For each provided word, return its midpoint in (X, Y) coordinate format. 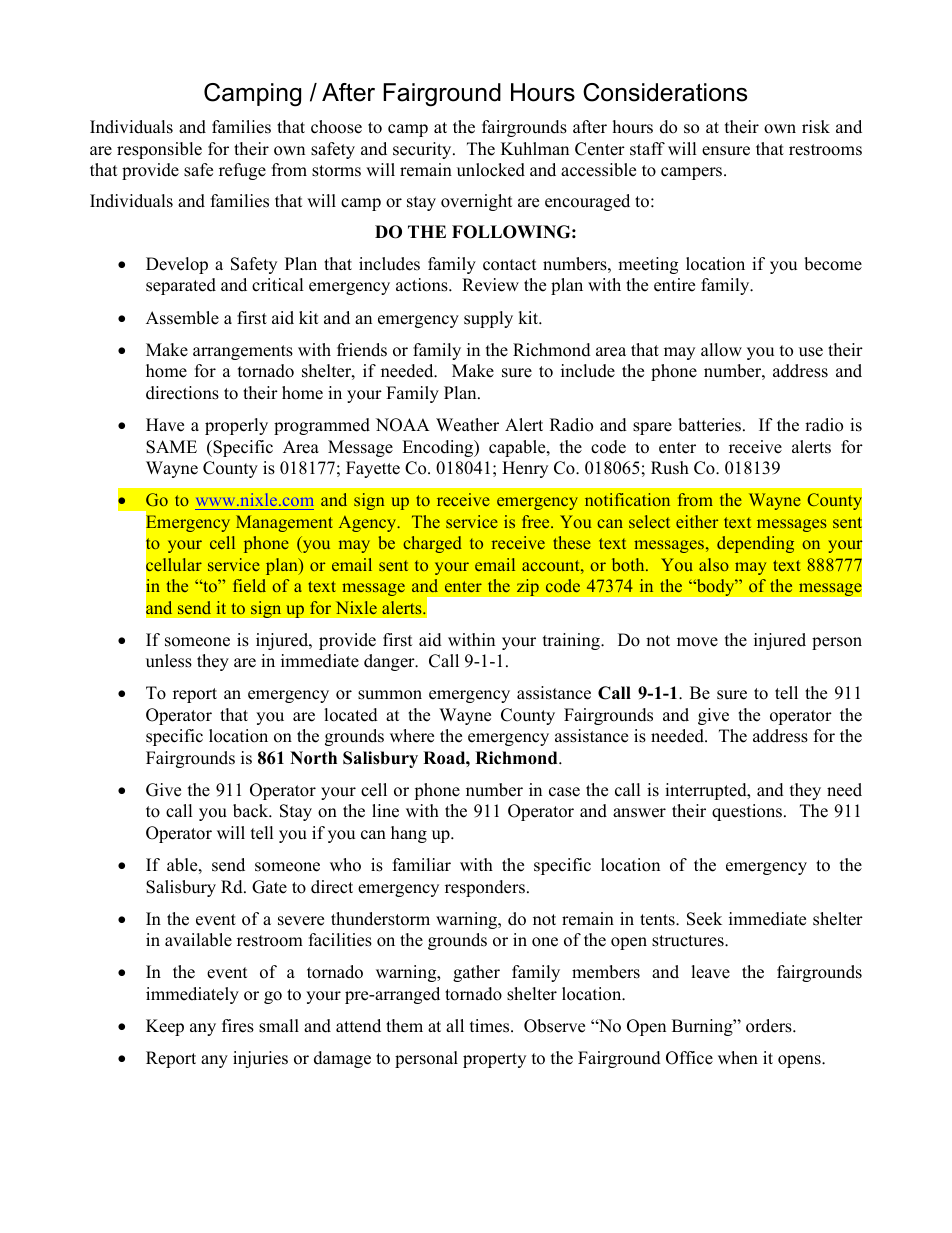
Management (284, 523)
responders (485, 888)
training (572, 641)
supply (488, 319)
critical (278, 285)
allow (721, 350)
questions (747, 812)
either (697, 521)
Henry (525, 469)
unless (169, 661)
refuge (242, 171)
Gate (269, 887)
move (697, 642)
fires (238, 1026)
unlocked (491, 170)
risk (816, 127)
